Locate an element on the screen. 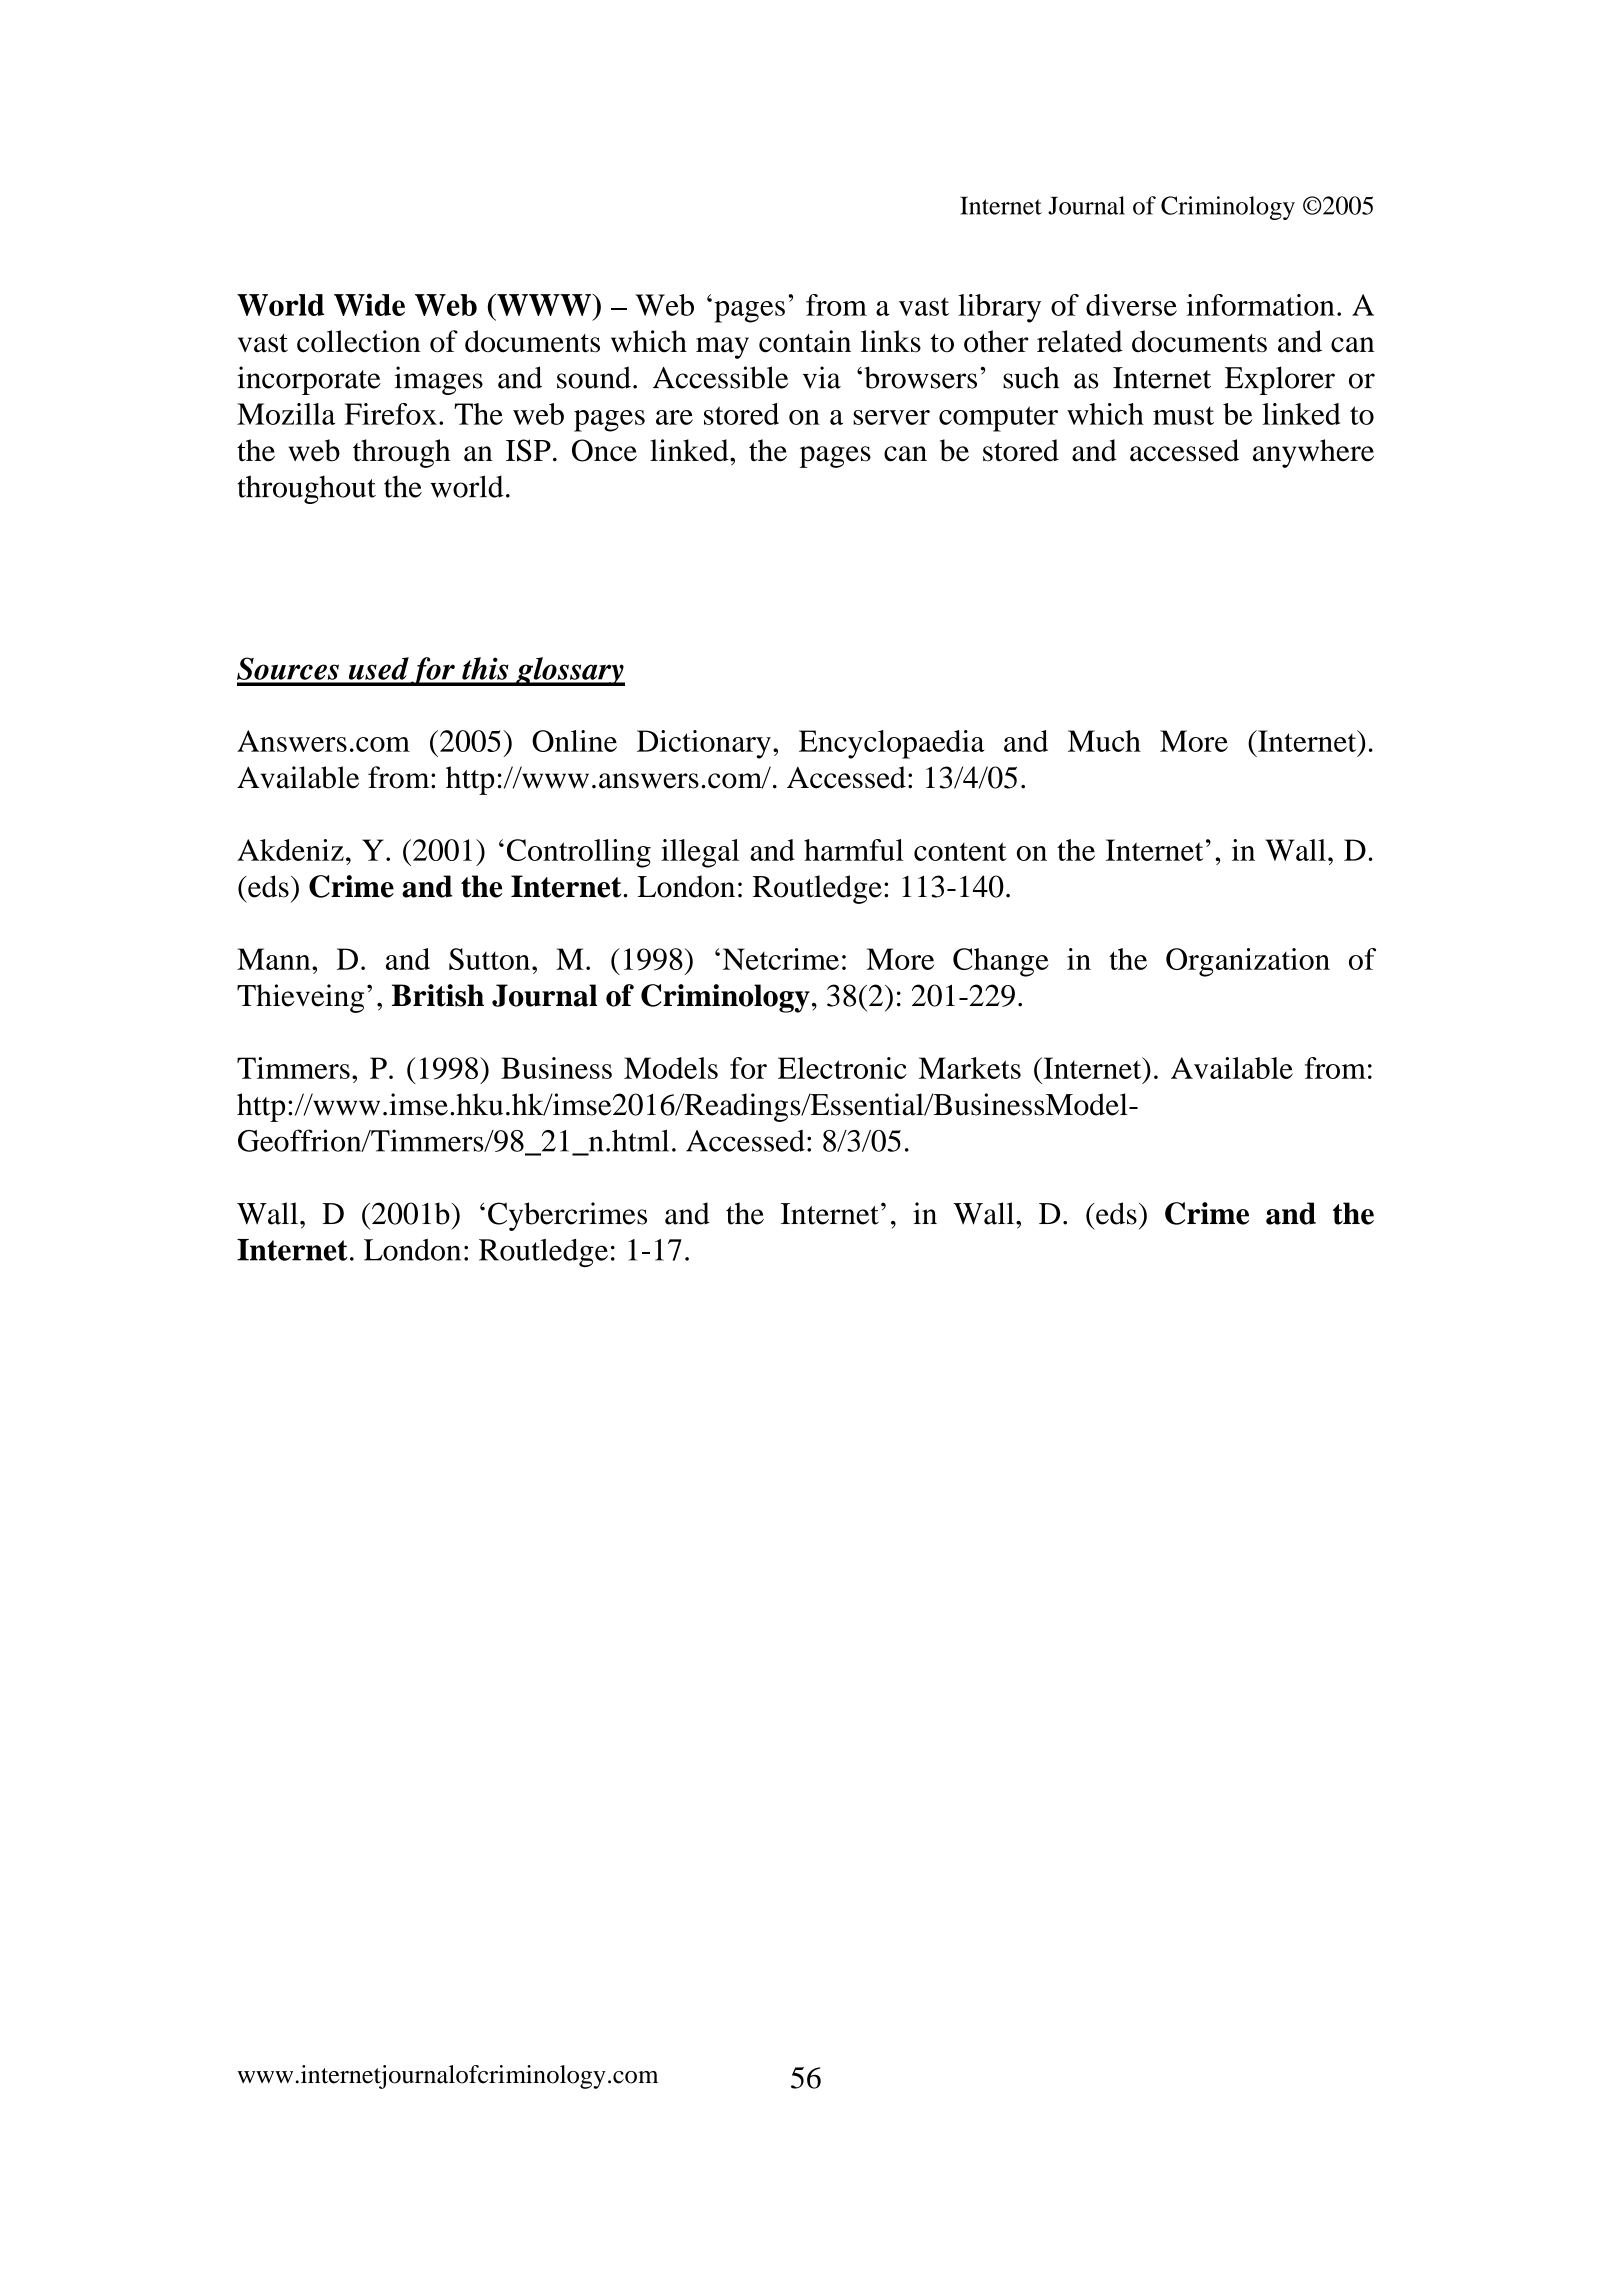 The width and height of the screenshot is (1611, 2280). British is located at coordinates (438, 995).
